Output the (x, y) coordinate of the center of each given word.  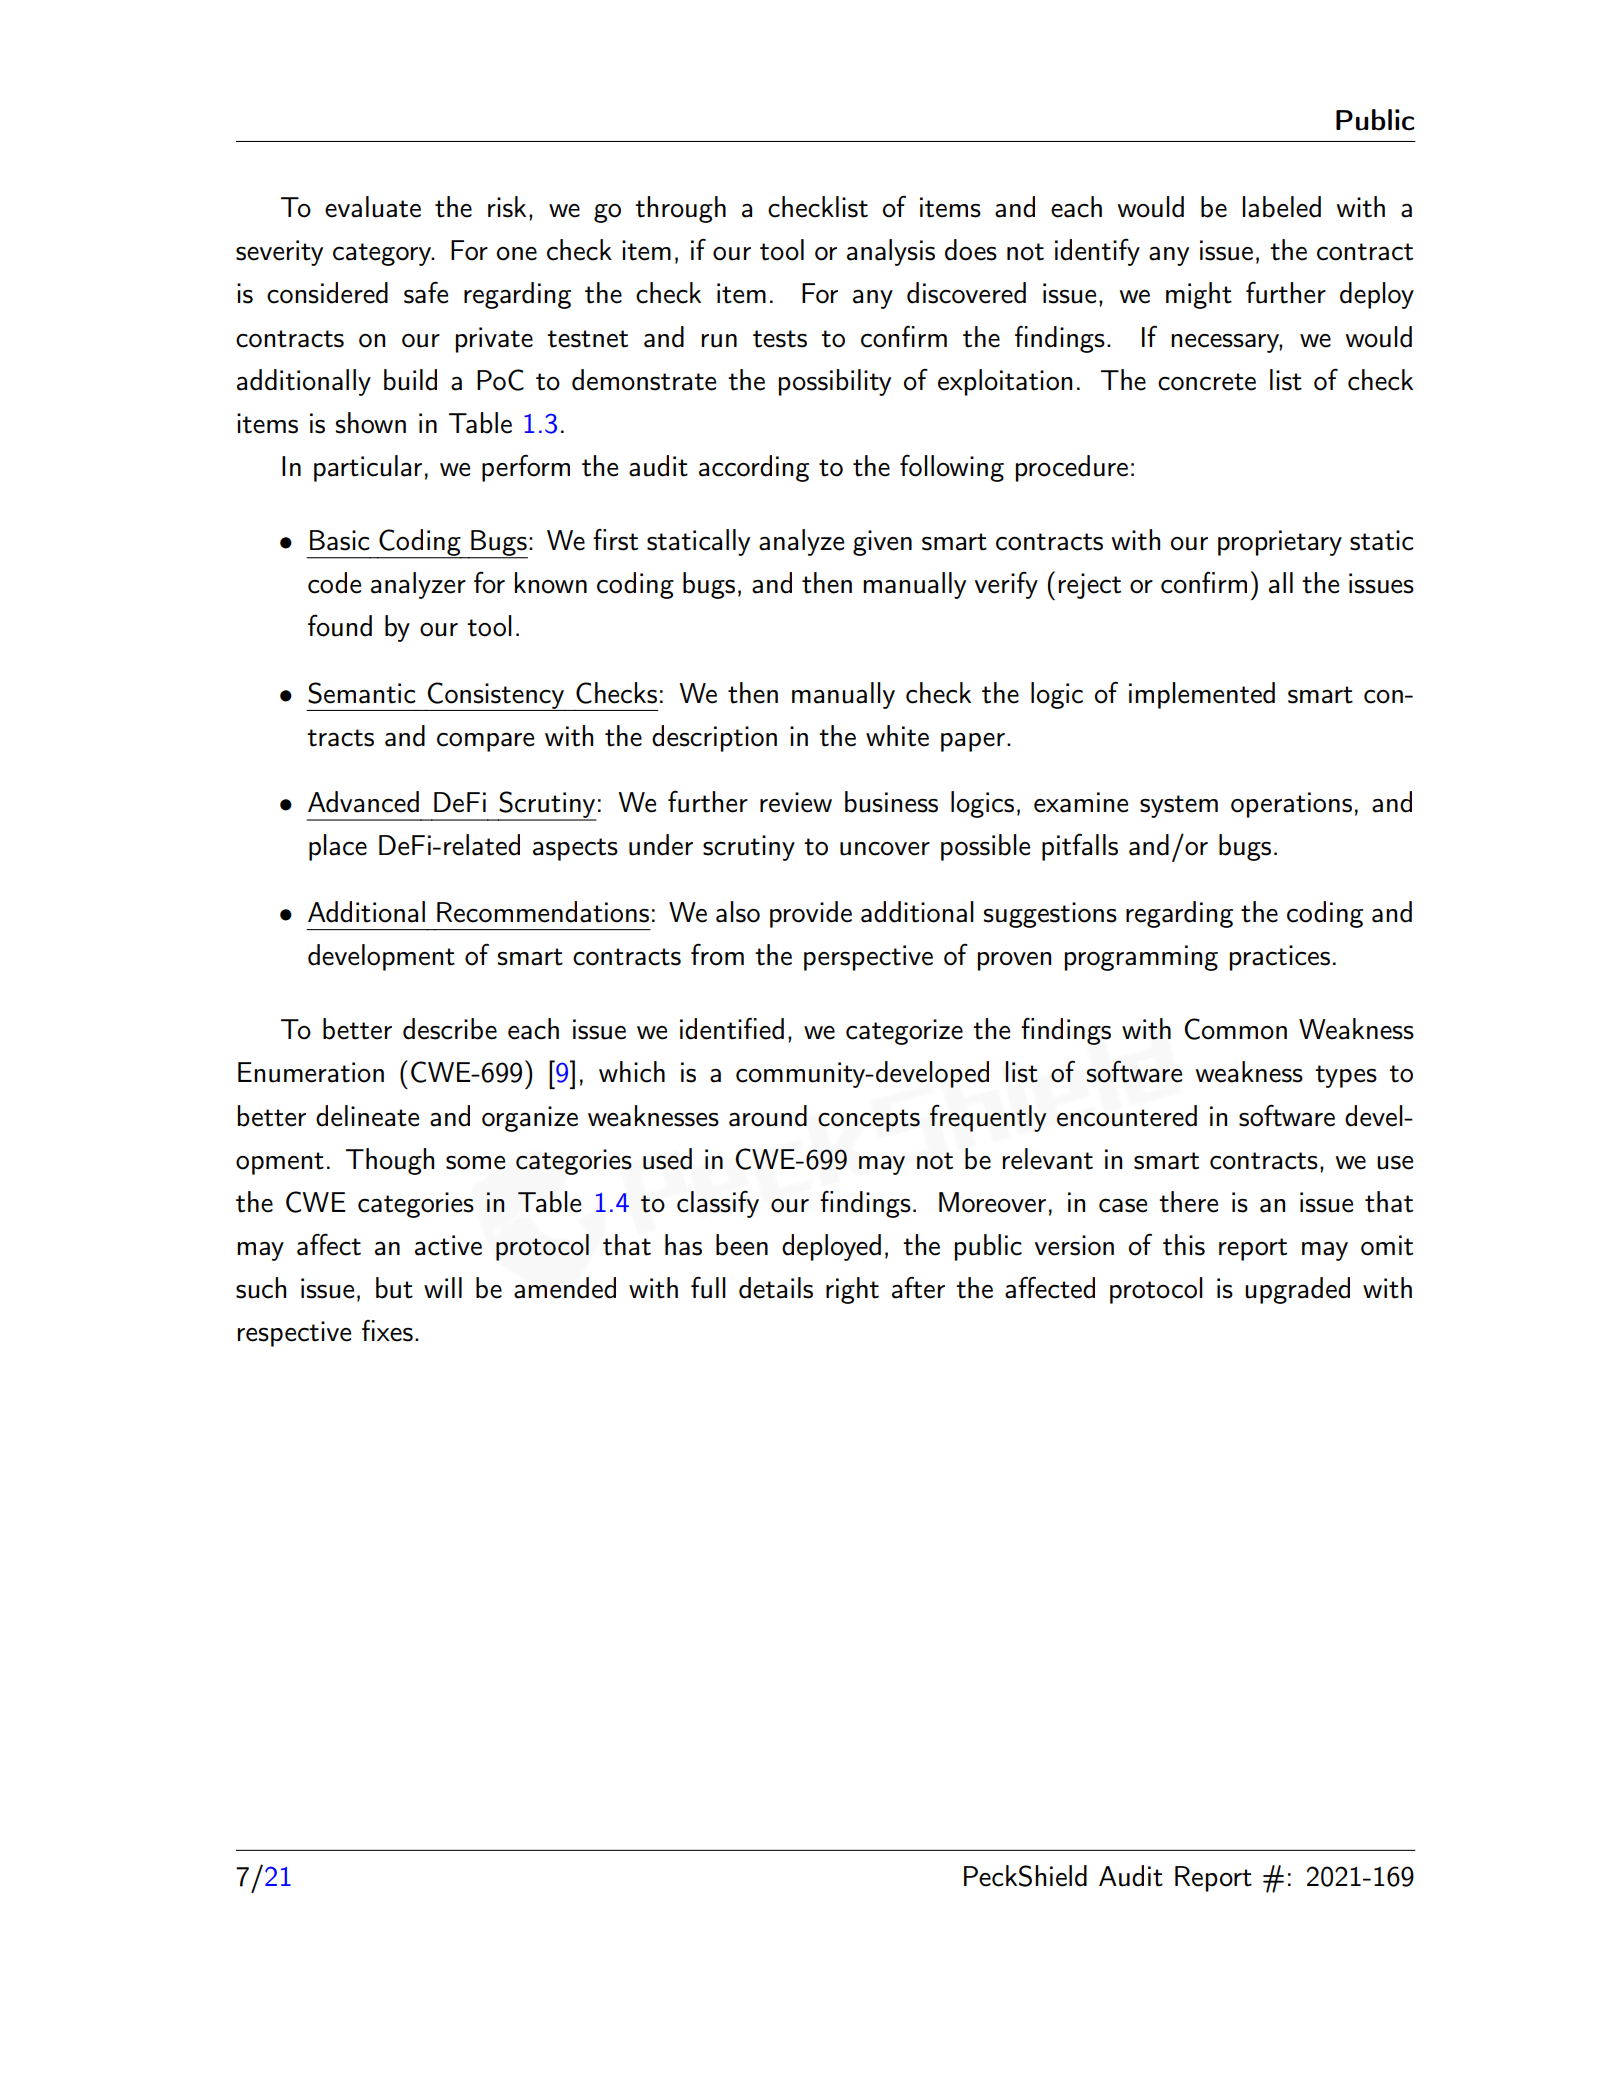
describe (450, 1029)
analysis (891, 252)
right (852, 1290)
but (394, 1288)
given (882, 543)
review (796, 802)
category (383, 254)
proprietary (1280, 543)
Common (1235, 1029)
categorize (904, 1032)
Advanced (363, 802)
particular (368, 468)
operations (1291, 805)
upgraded (1297, 1290)
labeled (1282, 207)
